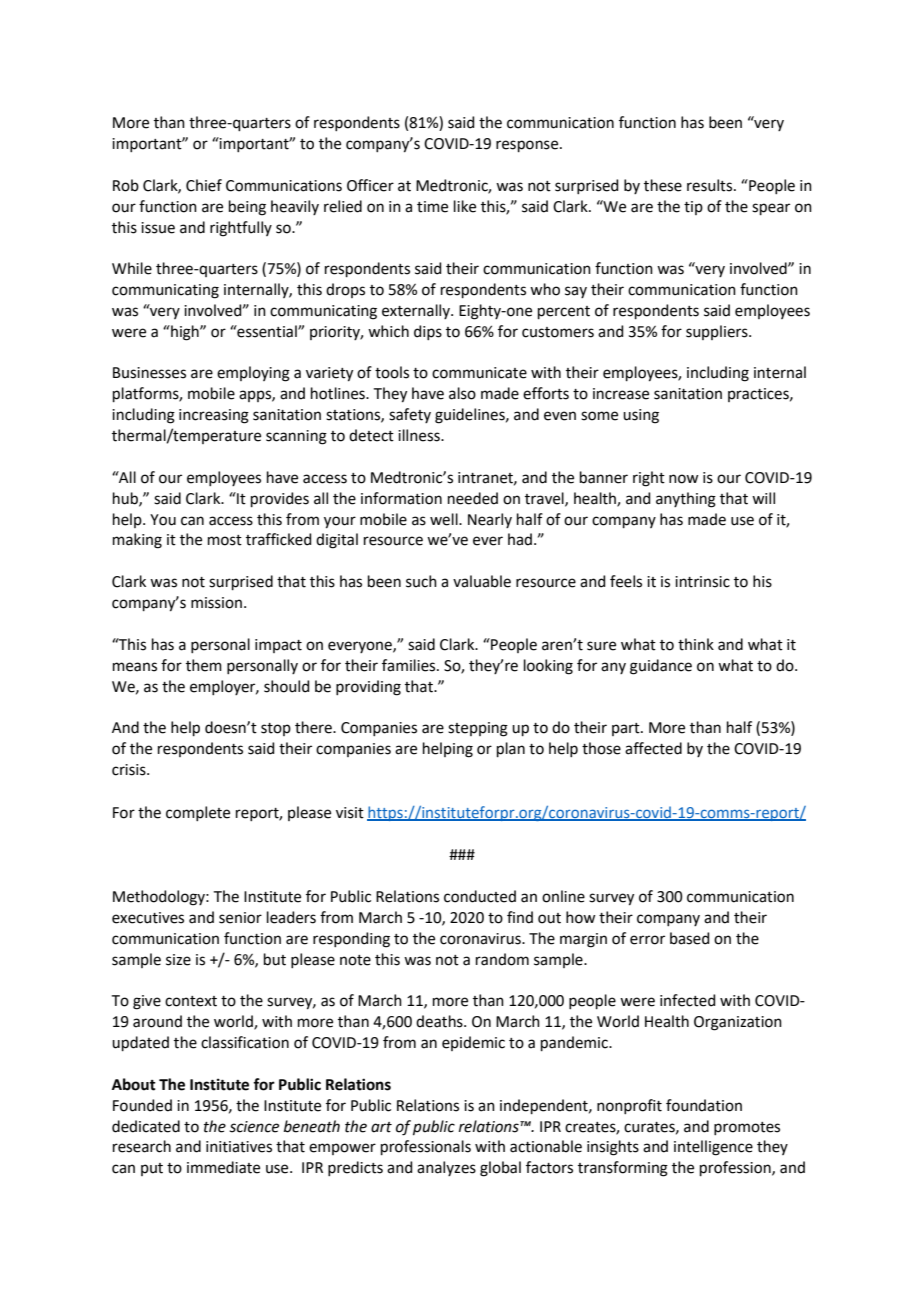  What do you see at coordinates (713, 1148) in the screenshot?
I see `intelligence` at bounding box center [713, 1148].
